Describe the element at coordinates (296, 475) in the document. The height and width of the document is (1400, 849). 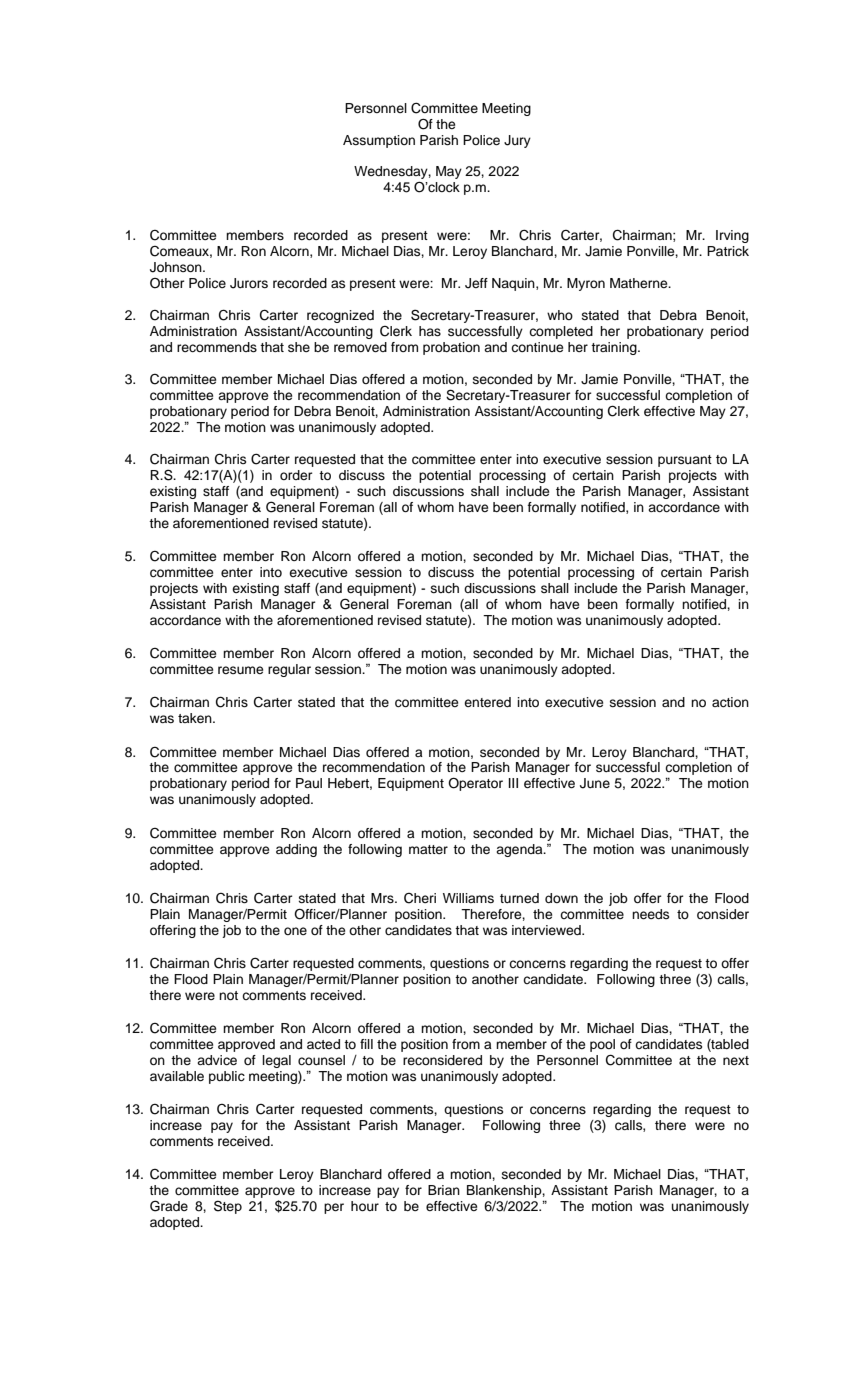
I see `order` at that location.
